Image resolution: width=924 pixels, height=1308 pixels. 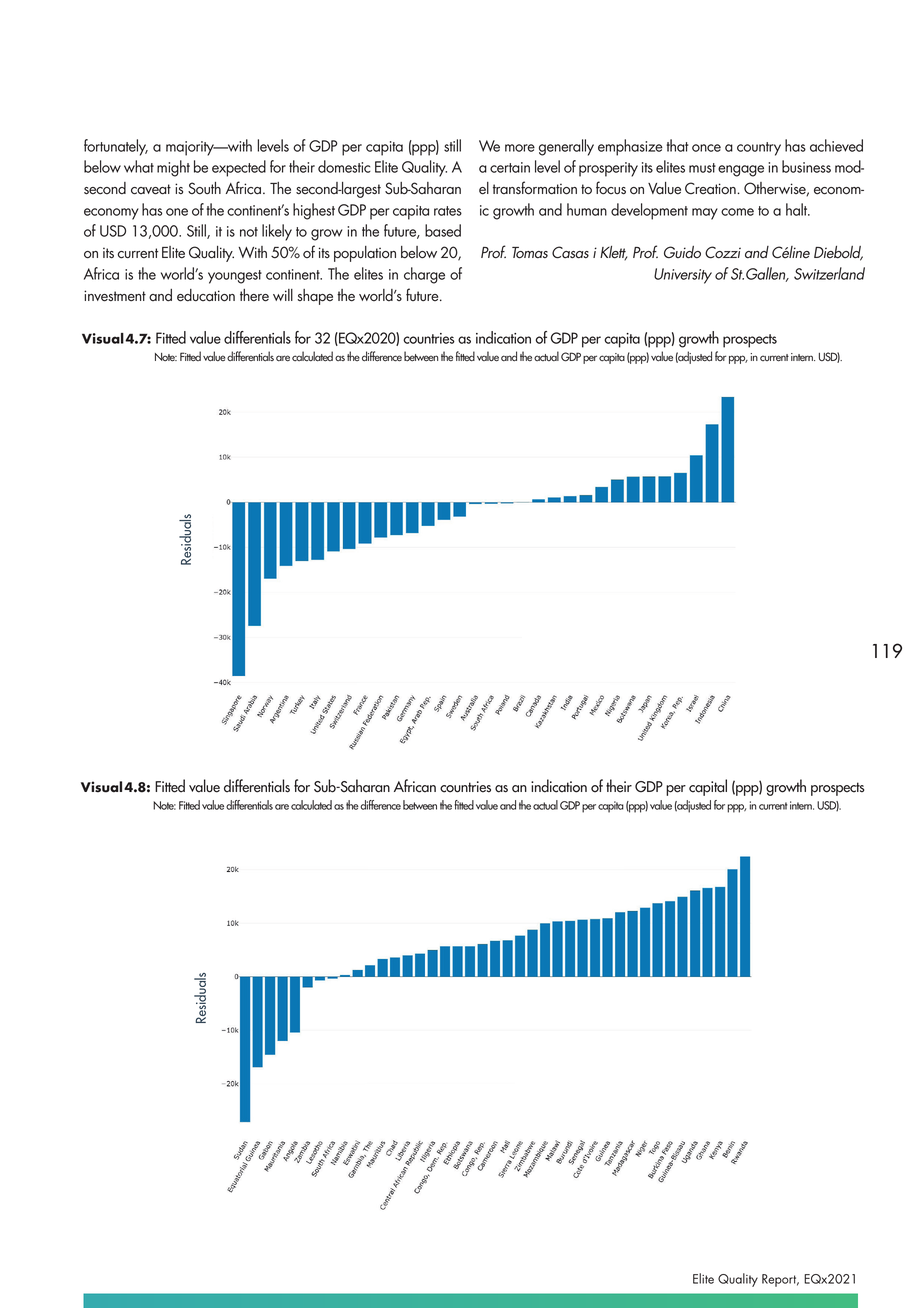 I want to click on certain, so click(x=510, y=167).
